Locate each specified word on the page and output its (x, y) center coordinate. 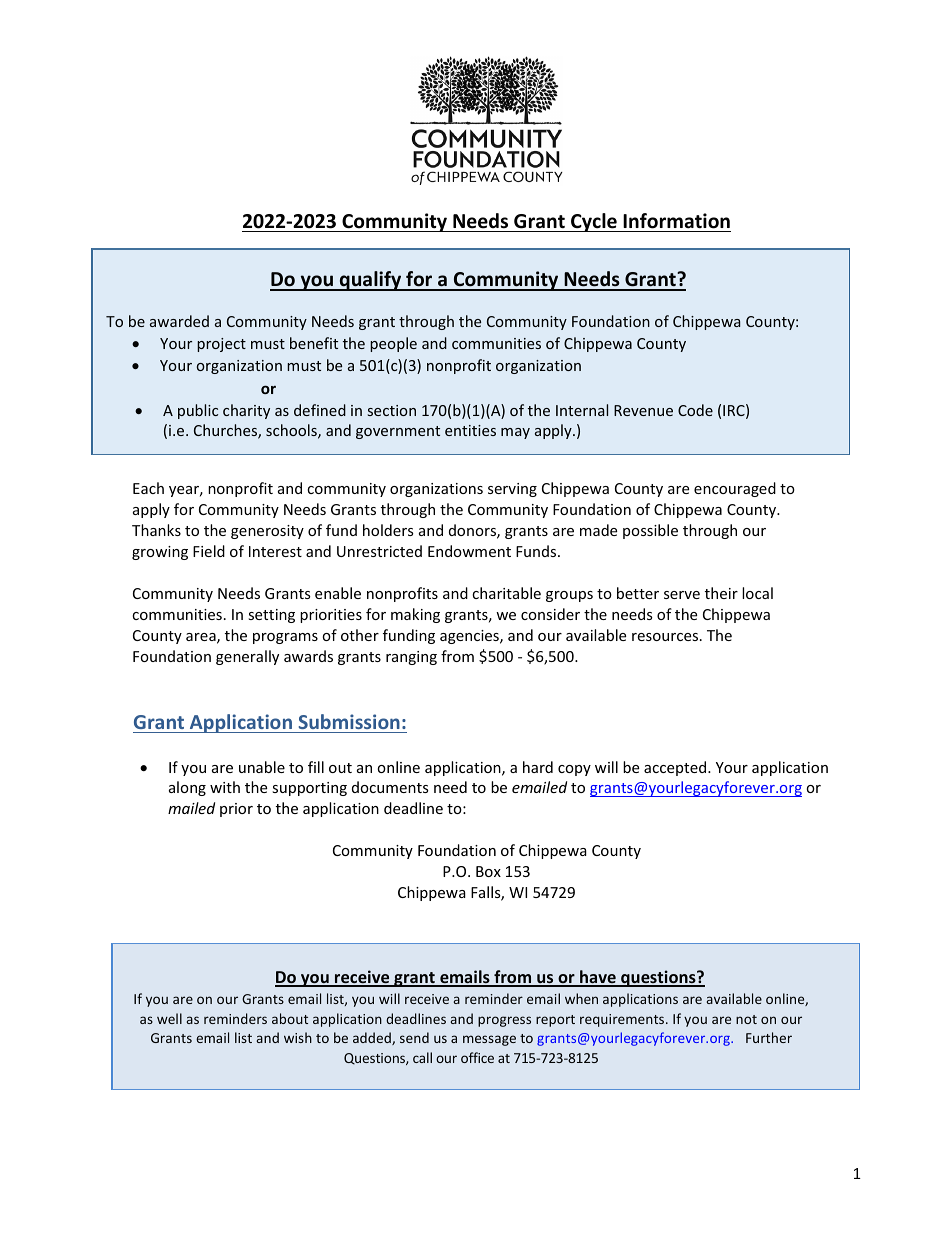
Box (488, 871)
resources (666, 637)
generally (247, 657)
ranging (411, 658)
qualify (370, 281)
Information (676, 221)
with (225, 787)
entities (470, 430)
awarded (179, 321)
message (489, 1040)
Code (695, 410)
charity (246, 411)
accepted (676, 768)
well (169, 1018)
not (746, 1019)
